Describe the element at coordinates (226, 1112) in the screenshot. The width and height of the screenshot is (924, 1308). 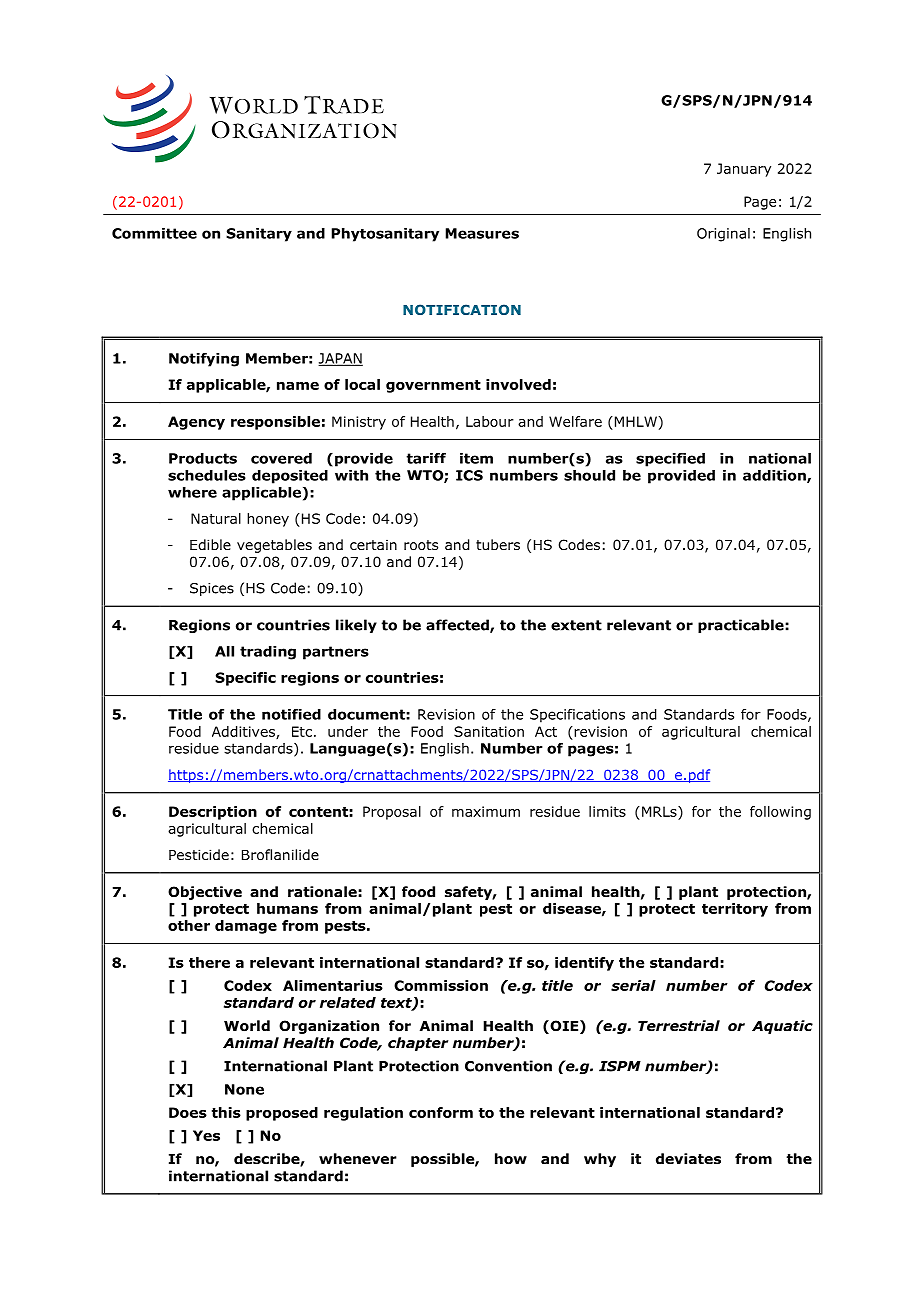
I see `this` at that location.
